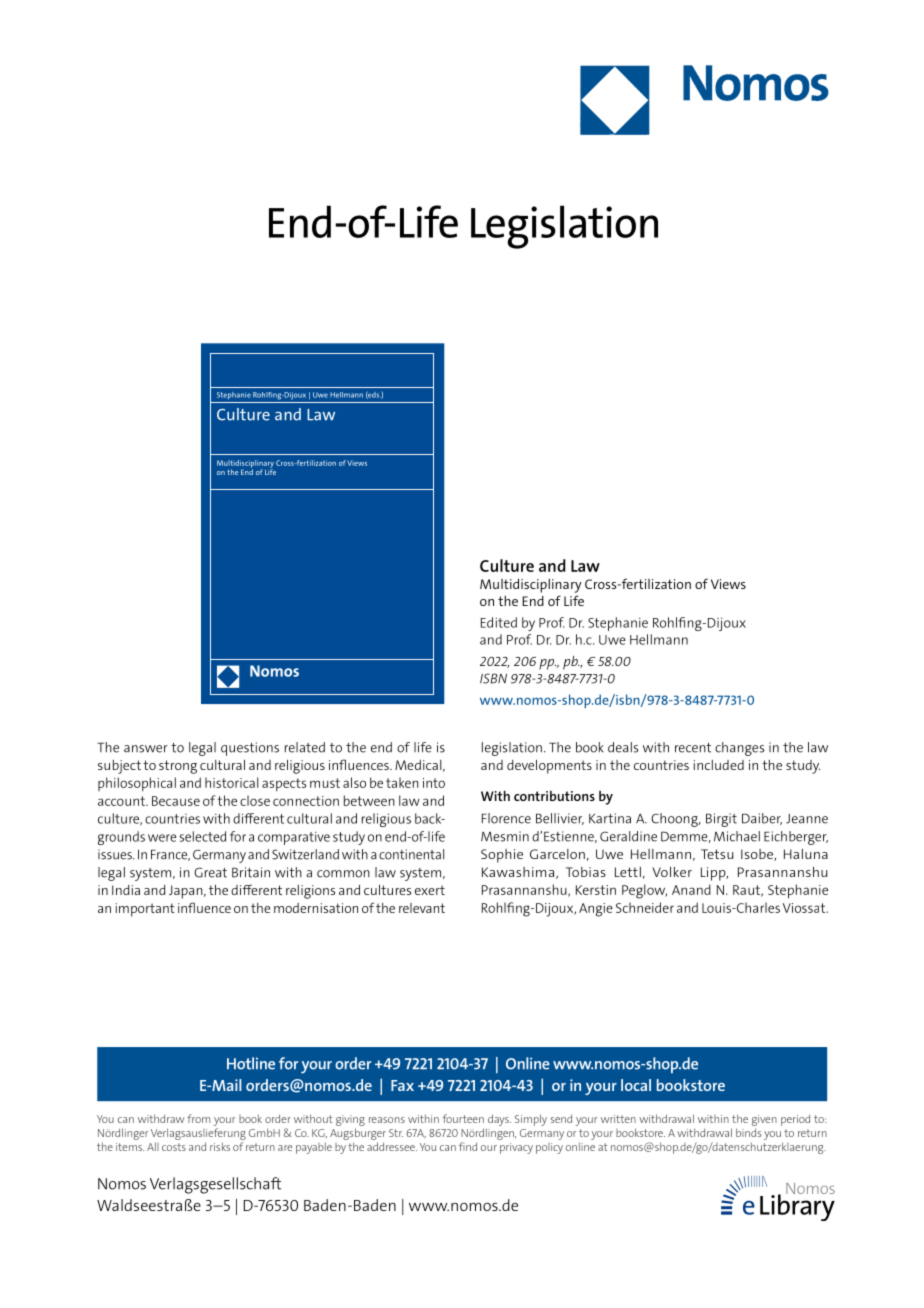 The height and width of the screenshot is (1308, 924). What do you see at coordinates (251, 1063) in the screenshot?
I see `Hotline` at bounding box center [251, 1063].
